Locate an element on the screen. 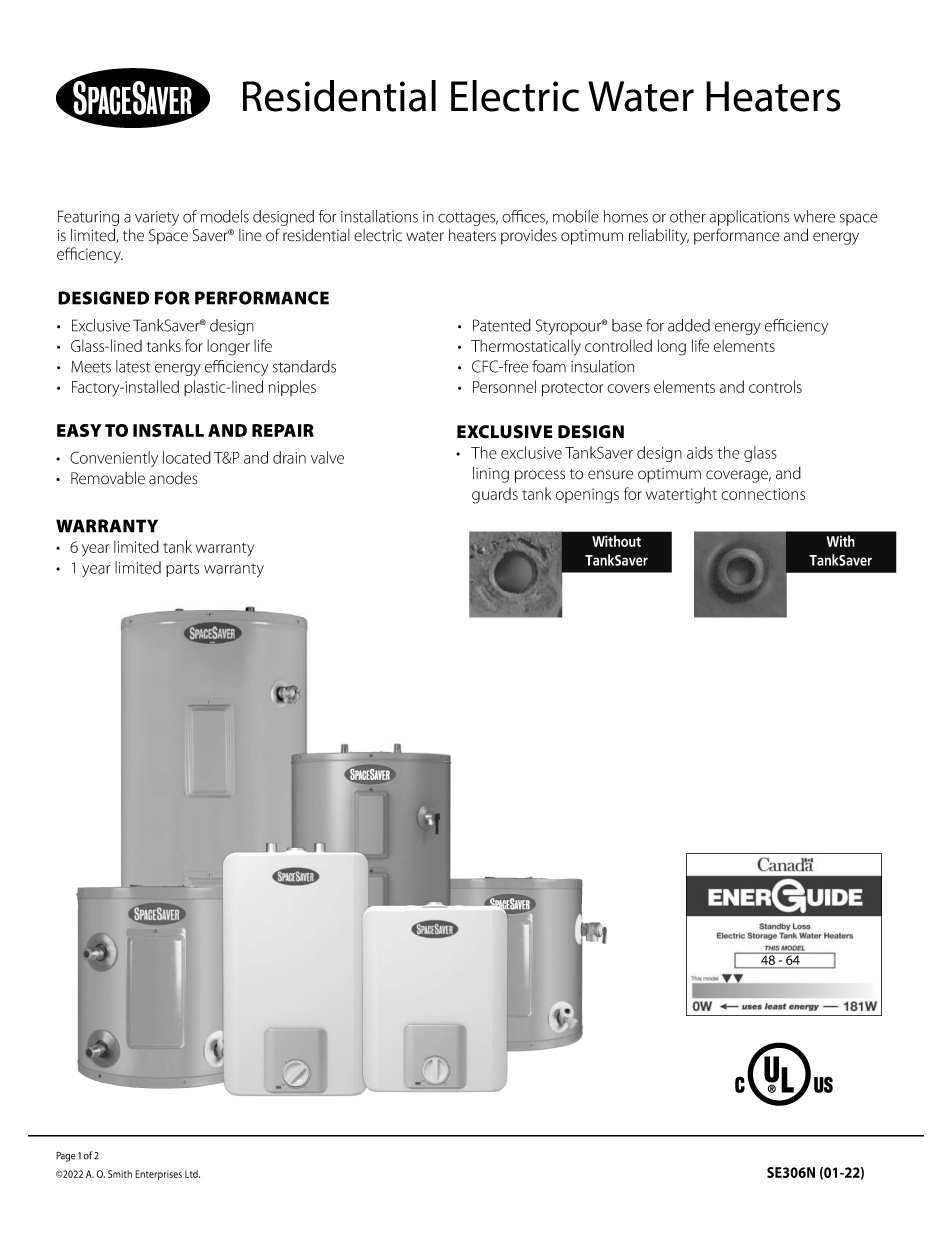 This screenshot has height=1233, width=952. parts is located at coordinates (182, 570).
